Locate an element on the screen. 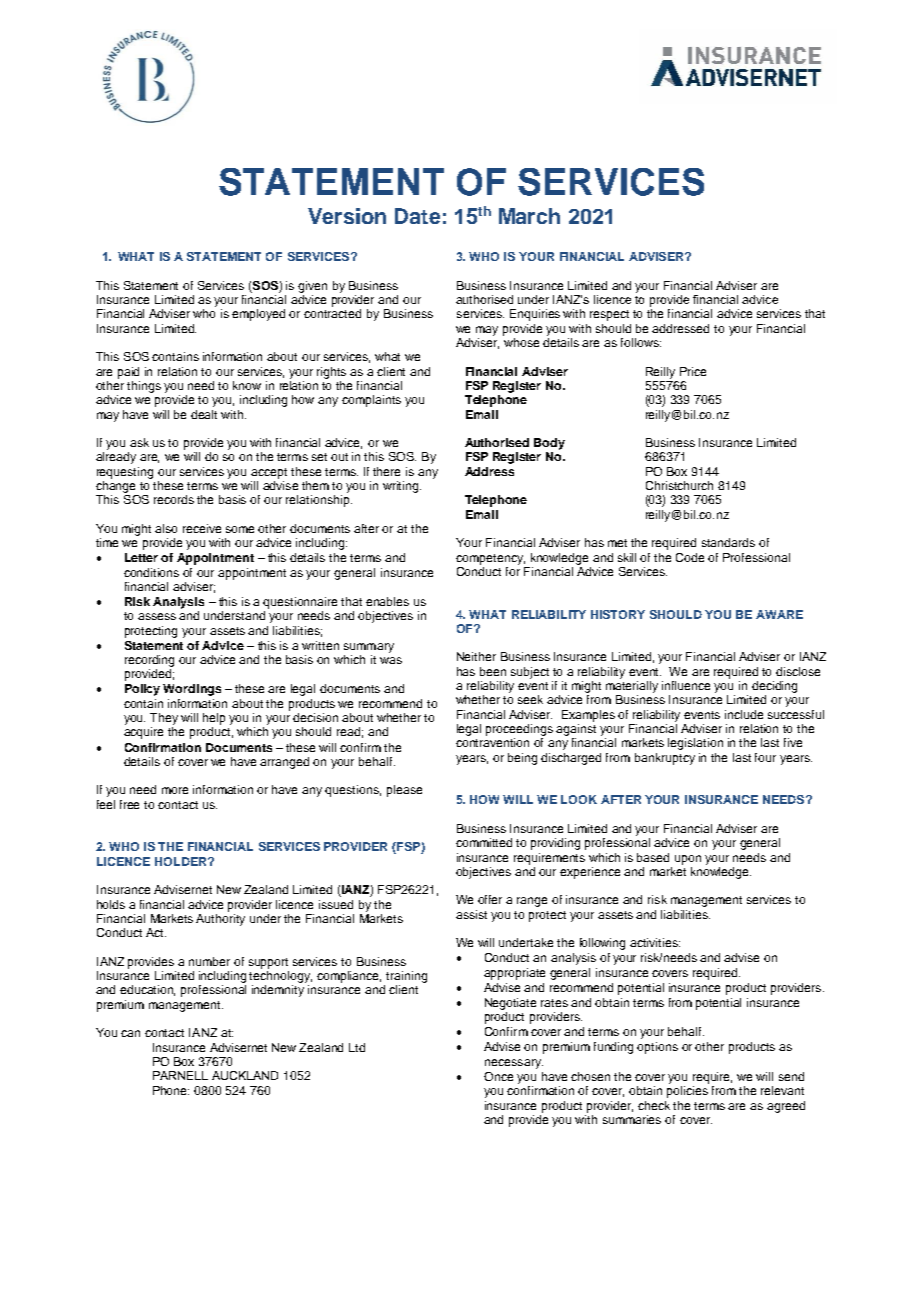  respect is located at coordinates (609, 315).
